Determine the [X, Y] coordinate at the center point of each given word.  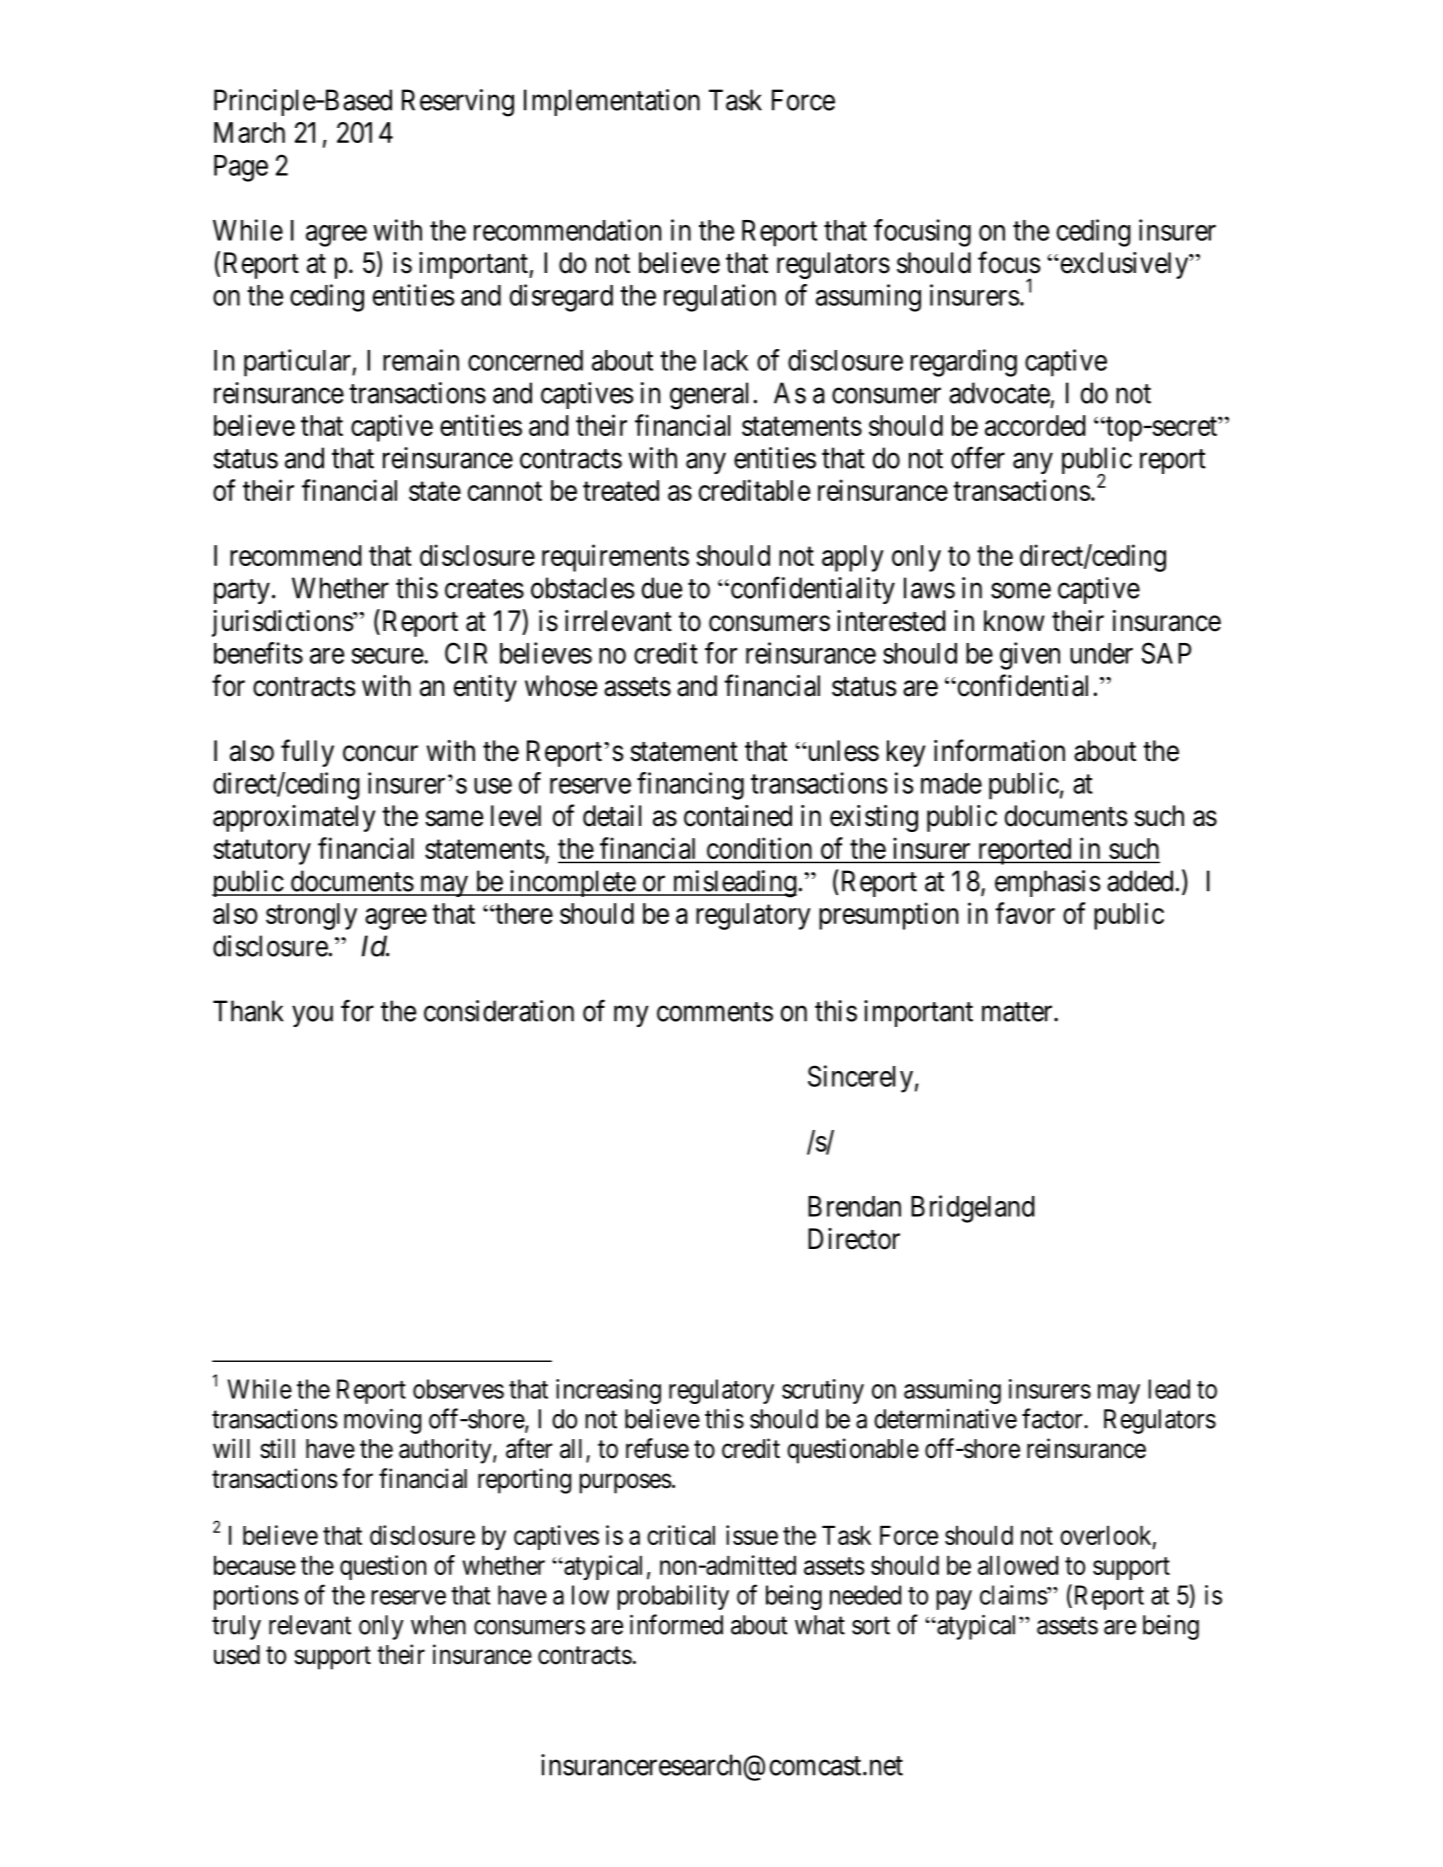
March [249, 132]
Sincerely [860, 1079]
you [312, 1016]
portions [256, 1597]
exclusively [1124, 265]
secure [388, 656]
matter [1018, 1012]
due [662, 588]
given [1030, 656]
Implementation [612, 102]
